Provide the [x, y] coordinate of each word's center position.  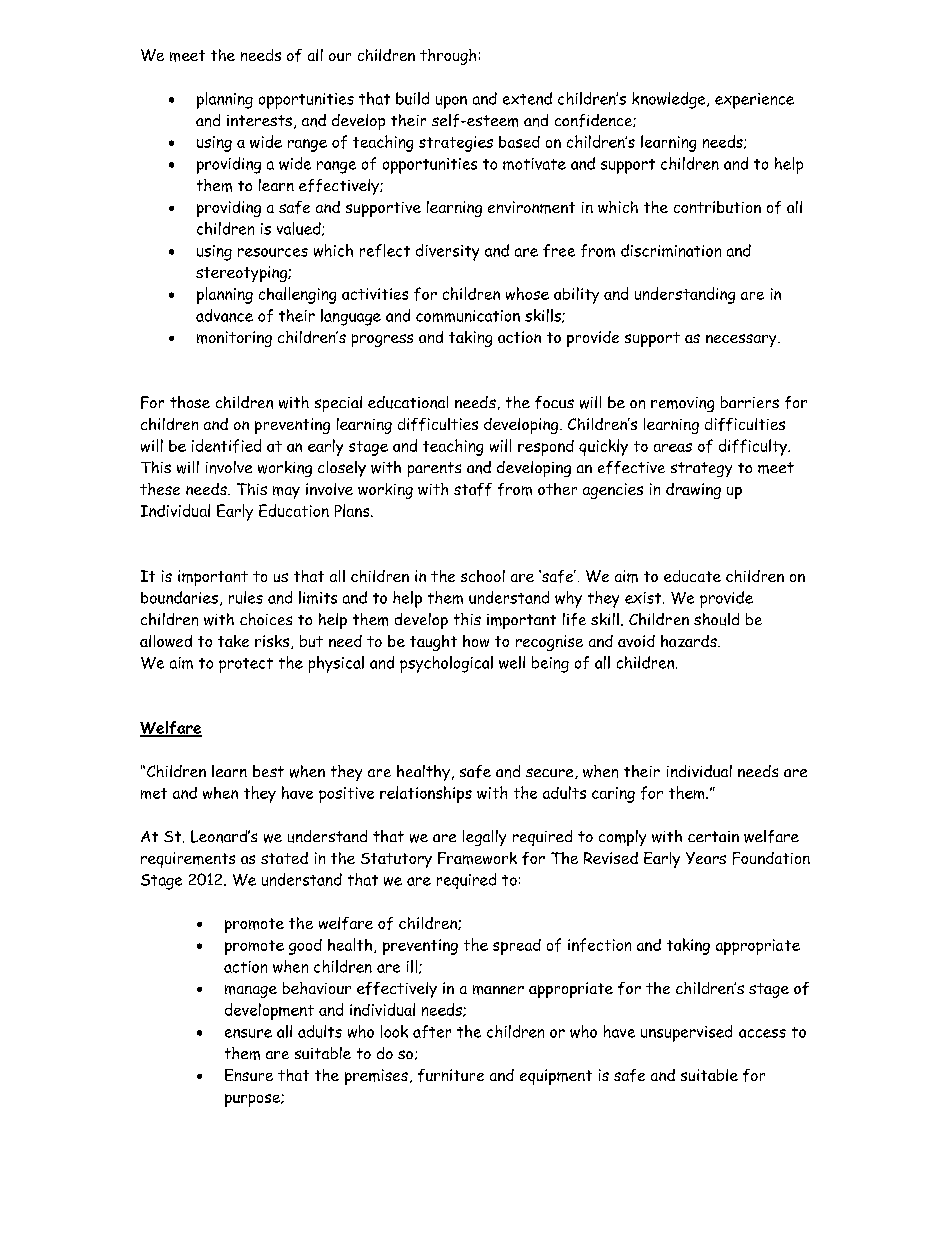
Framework [477, 858]
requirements [188, 860]
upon [451, 102]
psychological [446, 664]
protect [246, 665]
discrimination [671, 250]
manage [251, 991]
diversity [447, 252]
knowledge [670, 100]
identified [226, 446]
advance [224, 315]
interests [259, 120]
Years [706, 858]
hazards [690, 641]
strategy [701, 469]
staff [473, 489]
